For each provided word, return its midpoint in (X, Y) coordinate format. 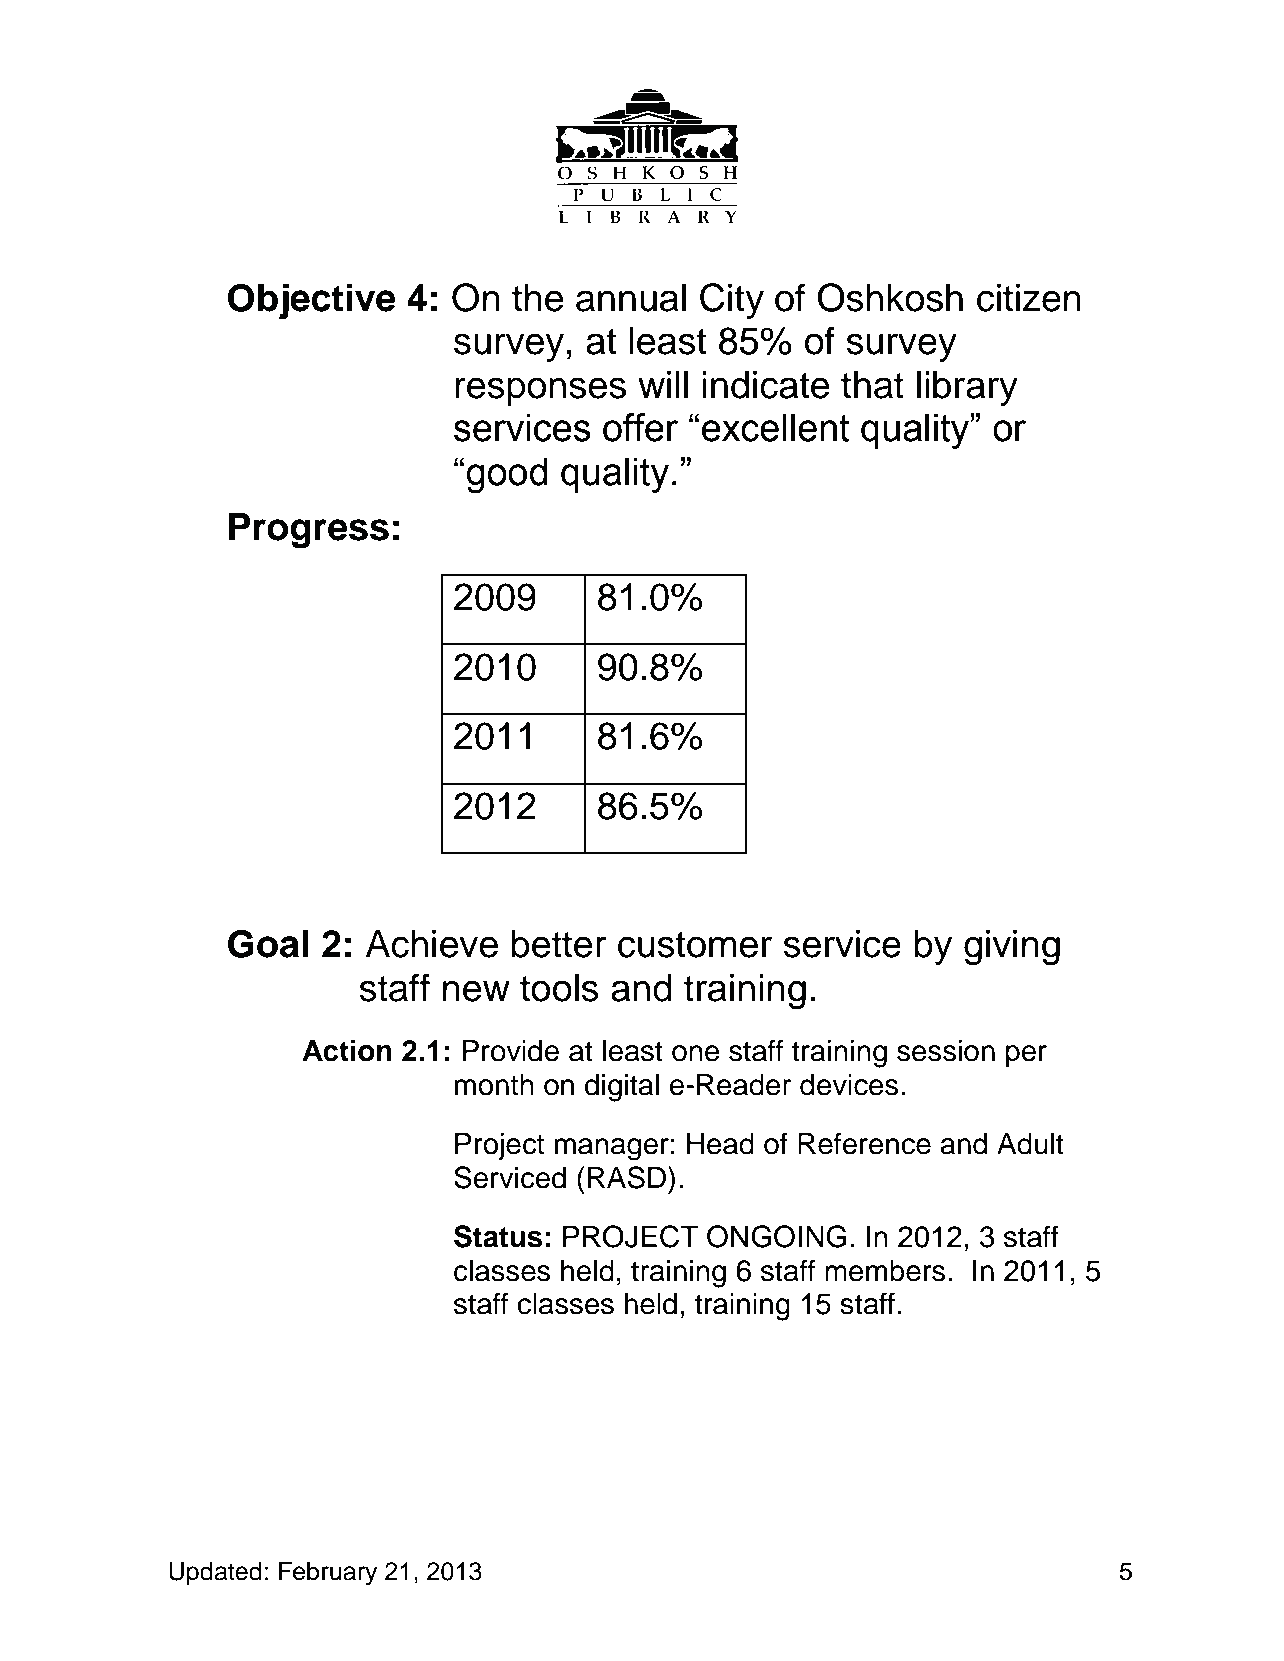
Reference (864, 1143)
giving (1012, 948)
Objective (312, 301)
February (328, 1574)
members (885, 1271)
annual (631, 298)
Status (498, 1236)
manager (611, 1149)
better (558, 944)
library (967, 388)
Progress (309, 531)
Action (347, 1050)
